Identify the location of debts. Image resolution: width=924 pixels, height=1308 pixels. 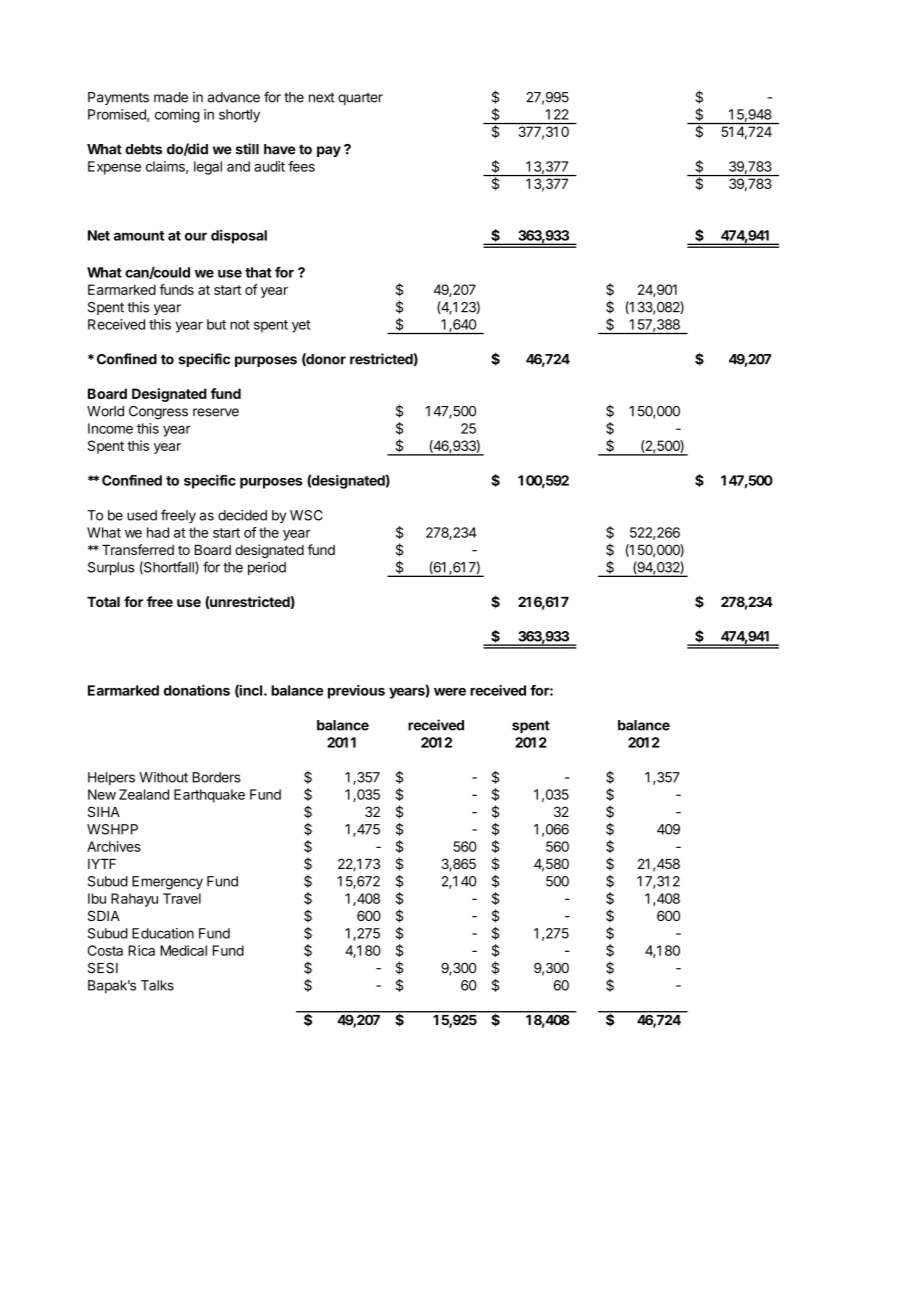
(143, 149).
